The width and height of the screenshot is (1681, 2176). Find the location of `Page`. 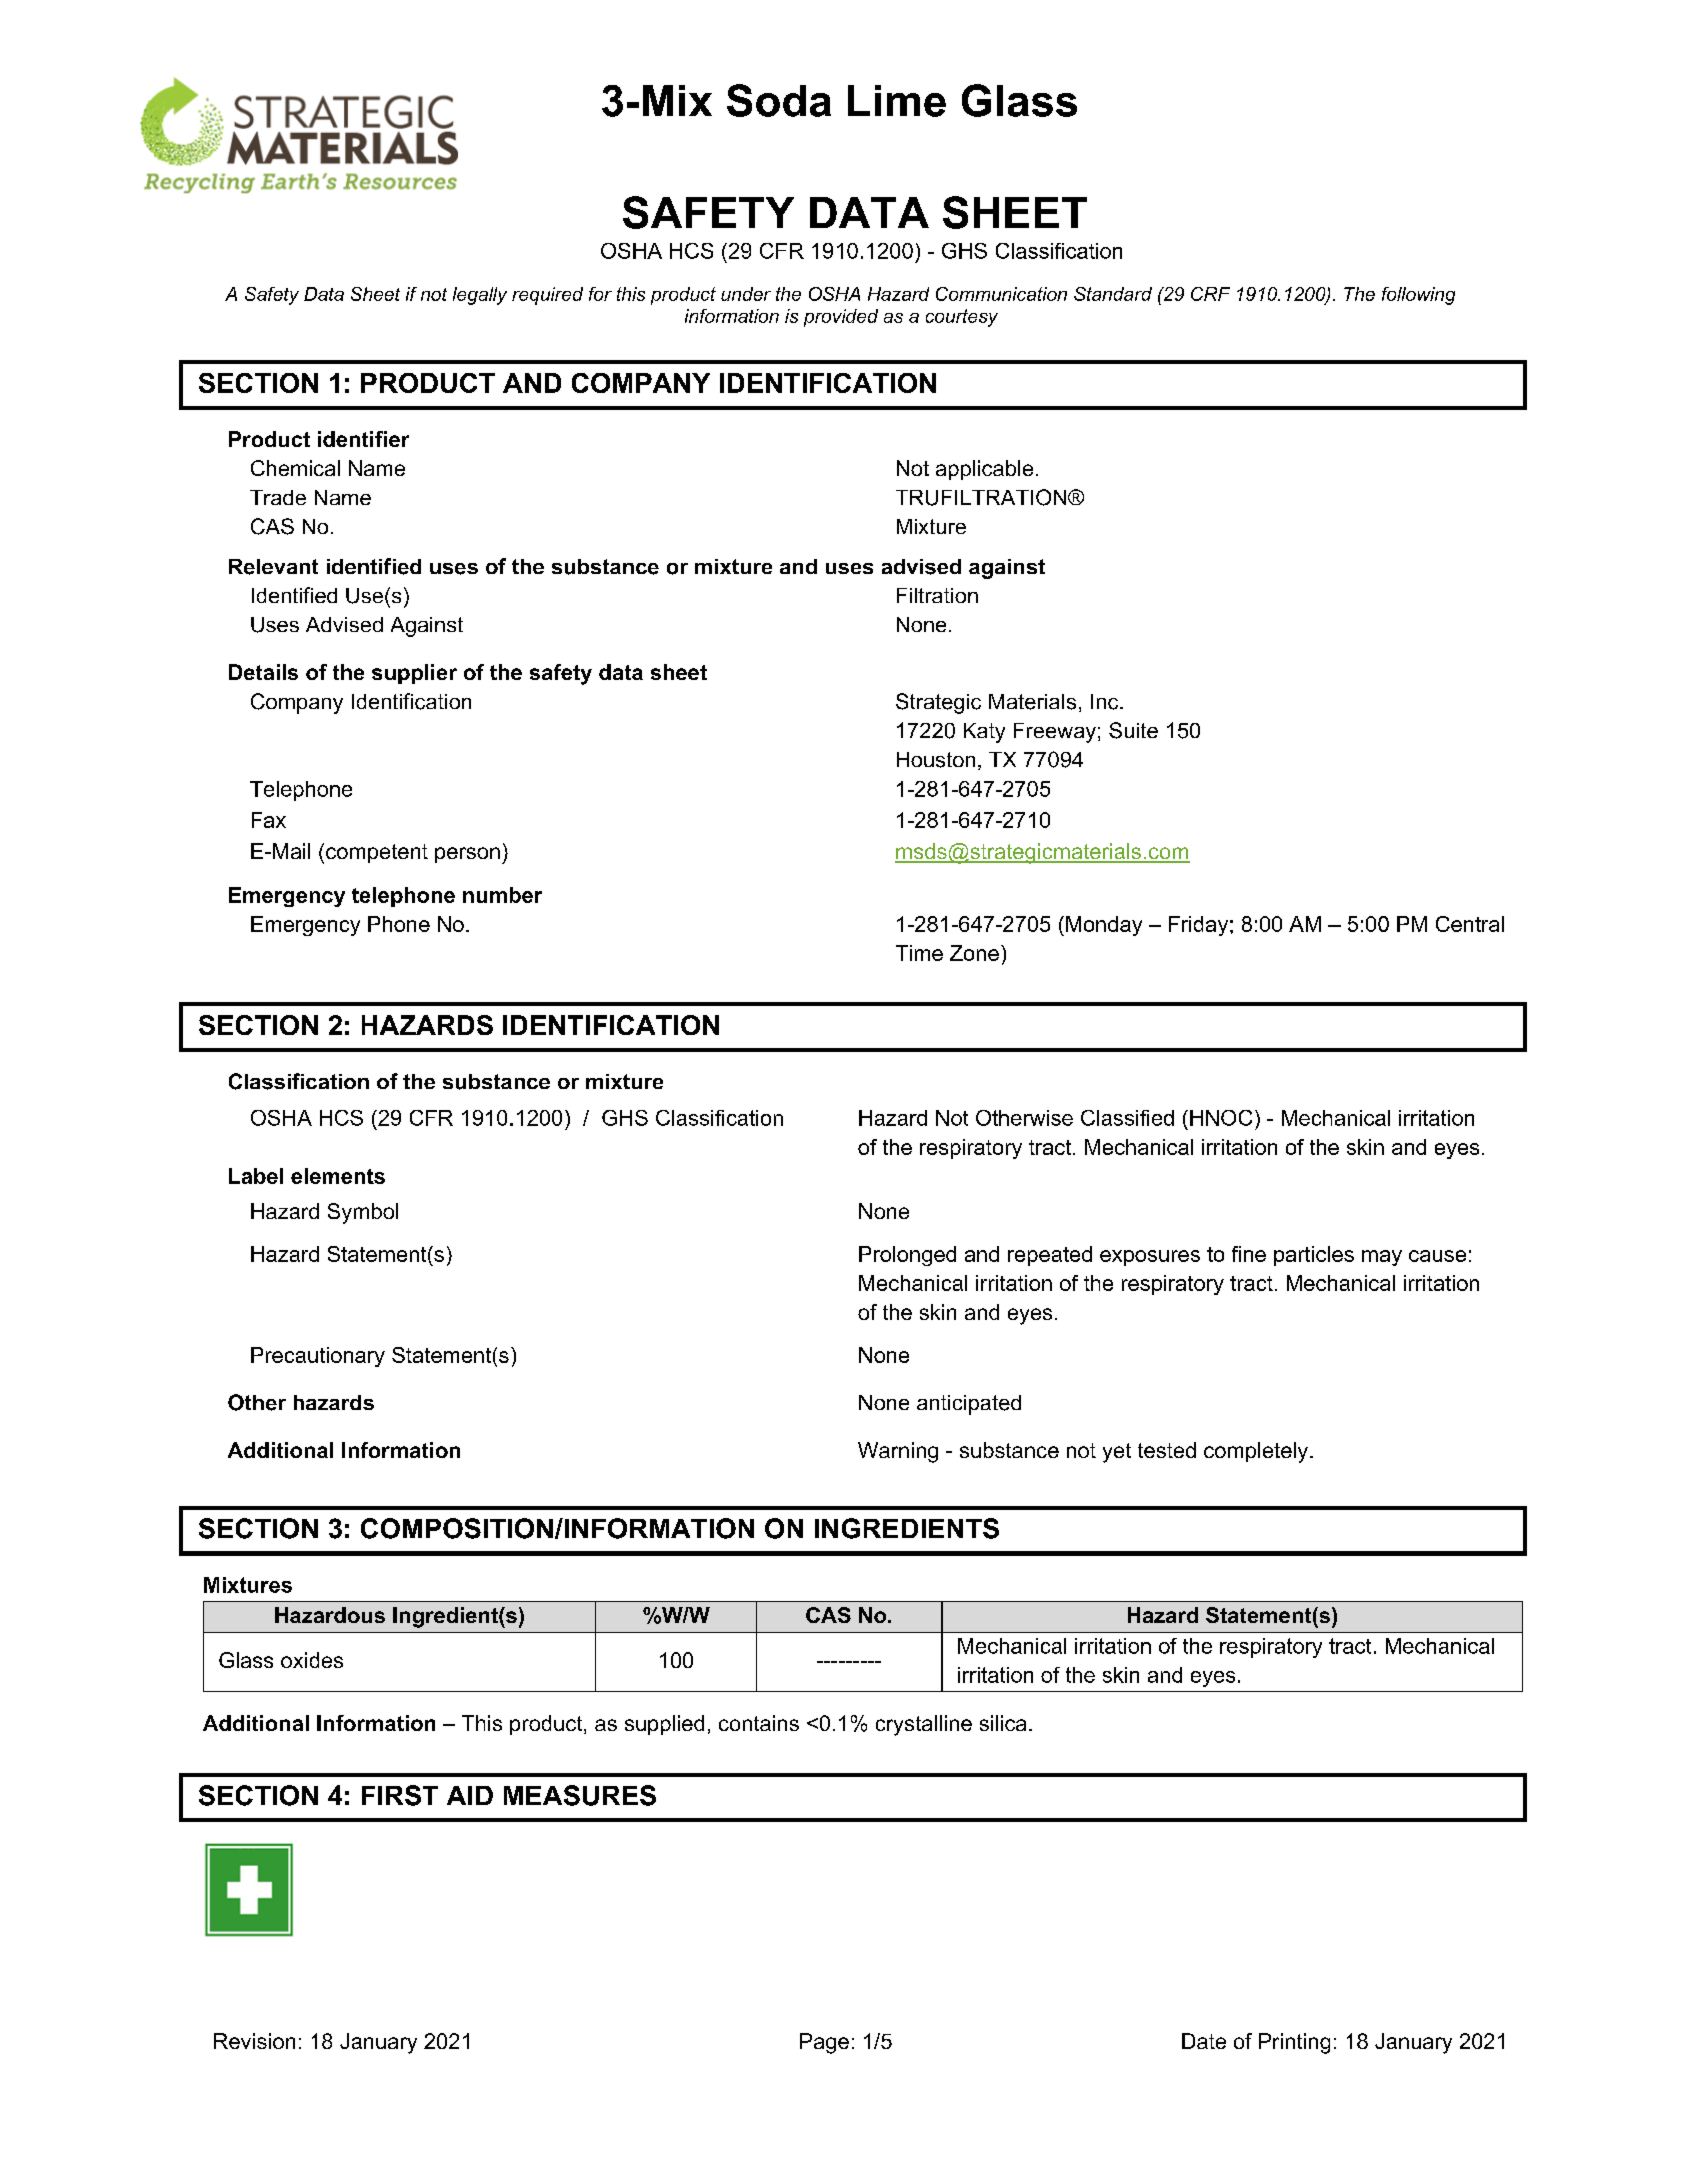

Page is located at coordinates (824, 2043).
